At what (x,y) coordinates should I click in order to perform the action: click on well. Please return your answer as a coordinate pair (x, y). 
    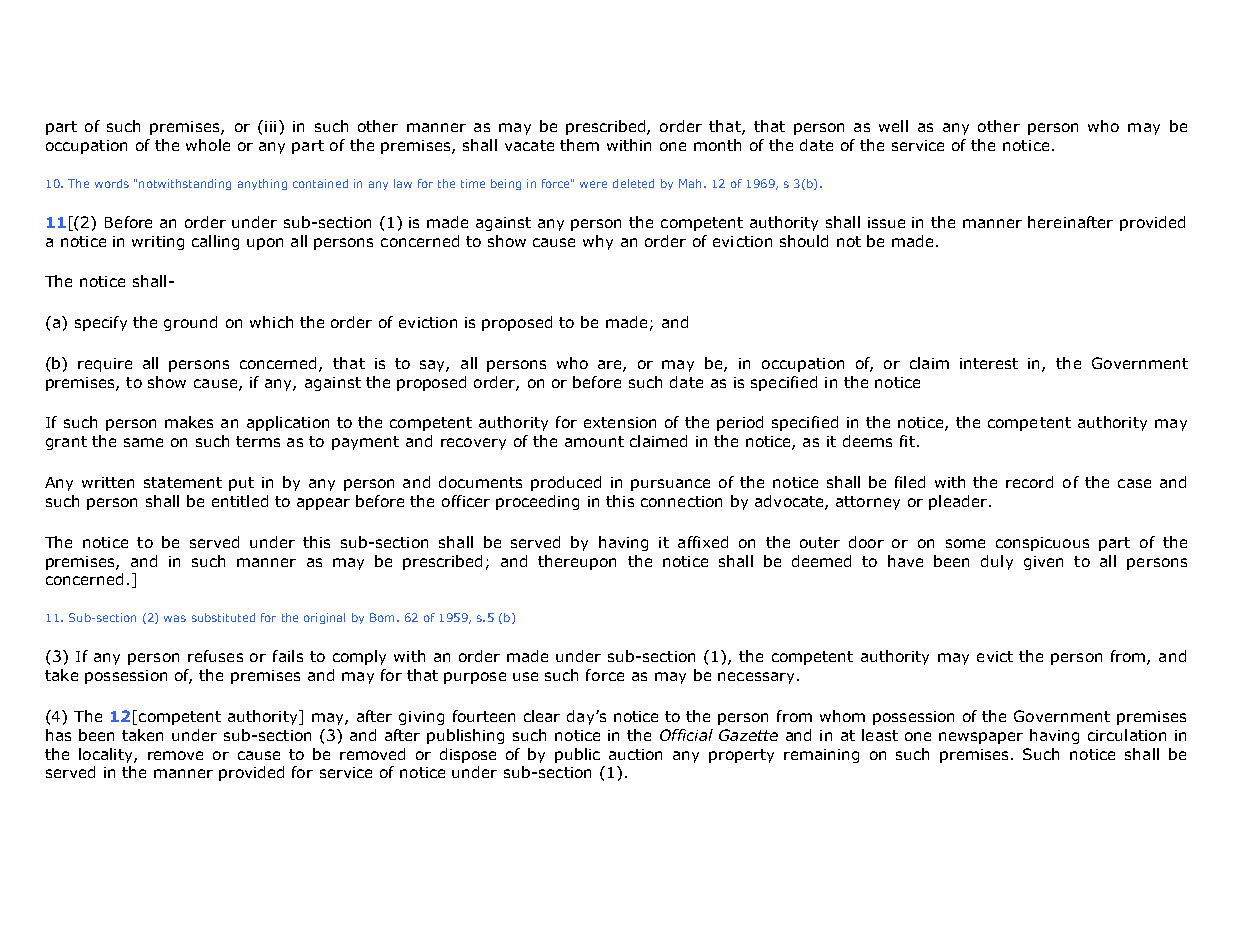
    Looking at the image, I should click on (893, 126).
